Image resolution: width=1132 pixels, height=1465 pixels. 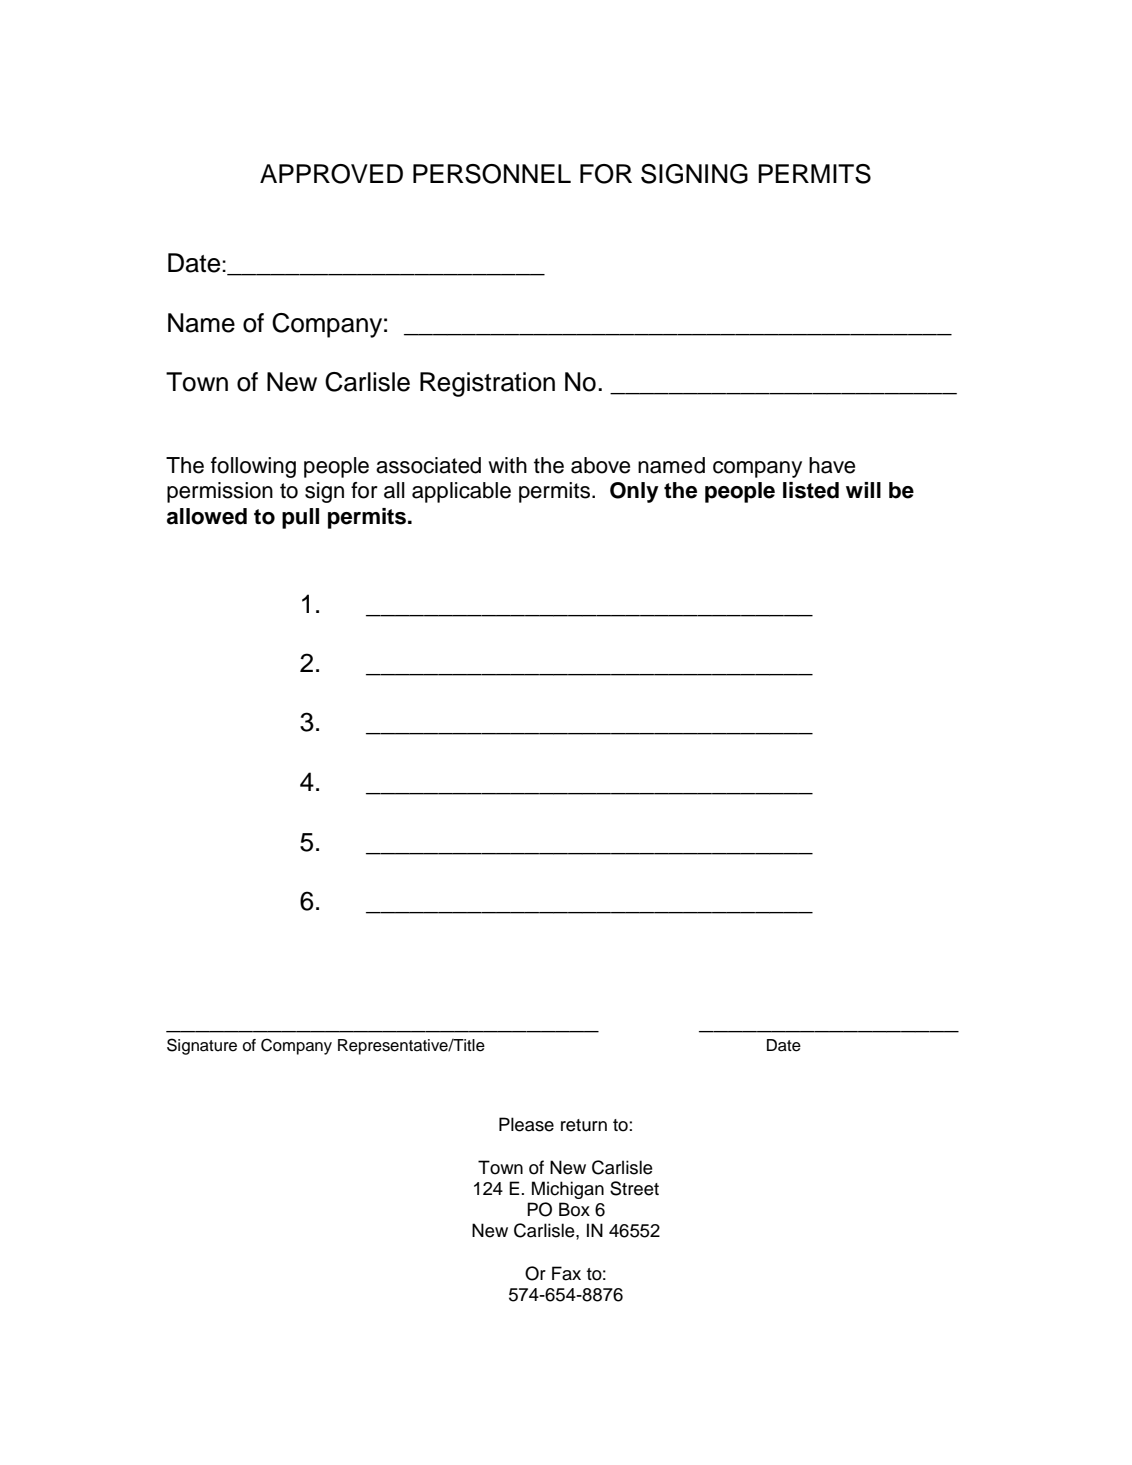 I want to click on Registration, so click(x=487, y=384).
